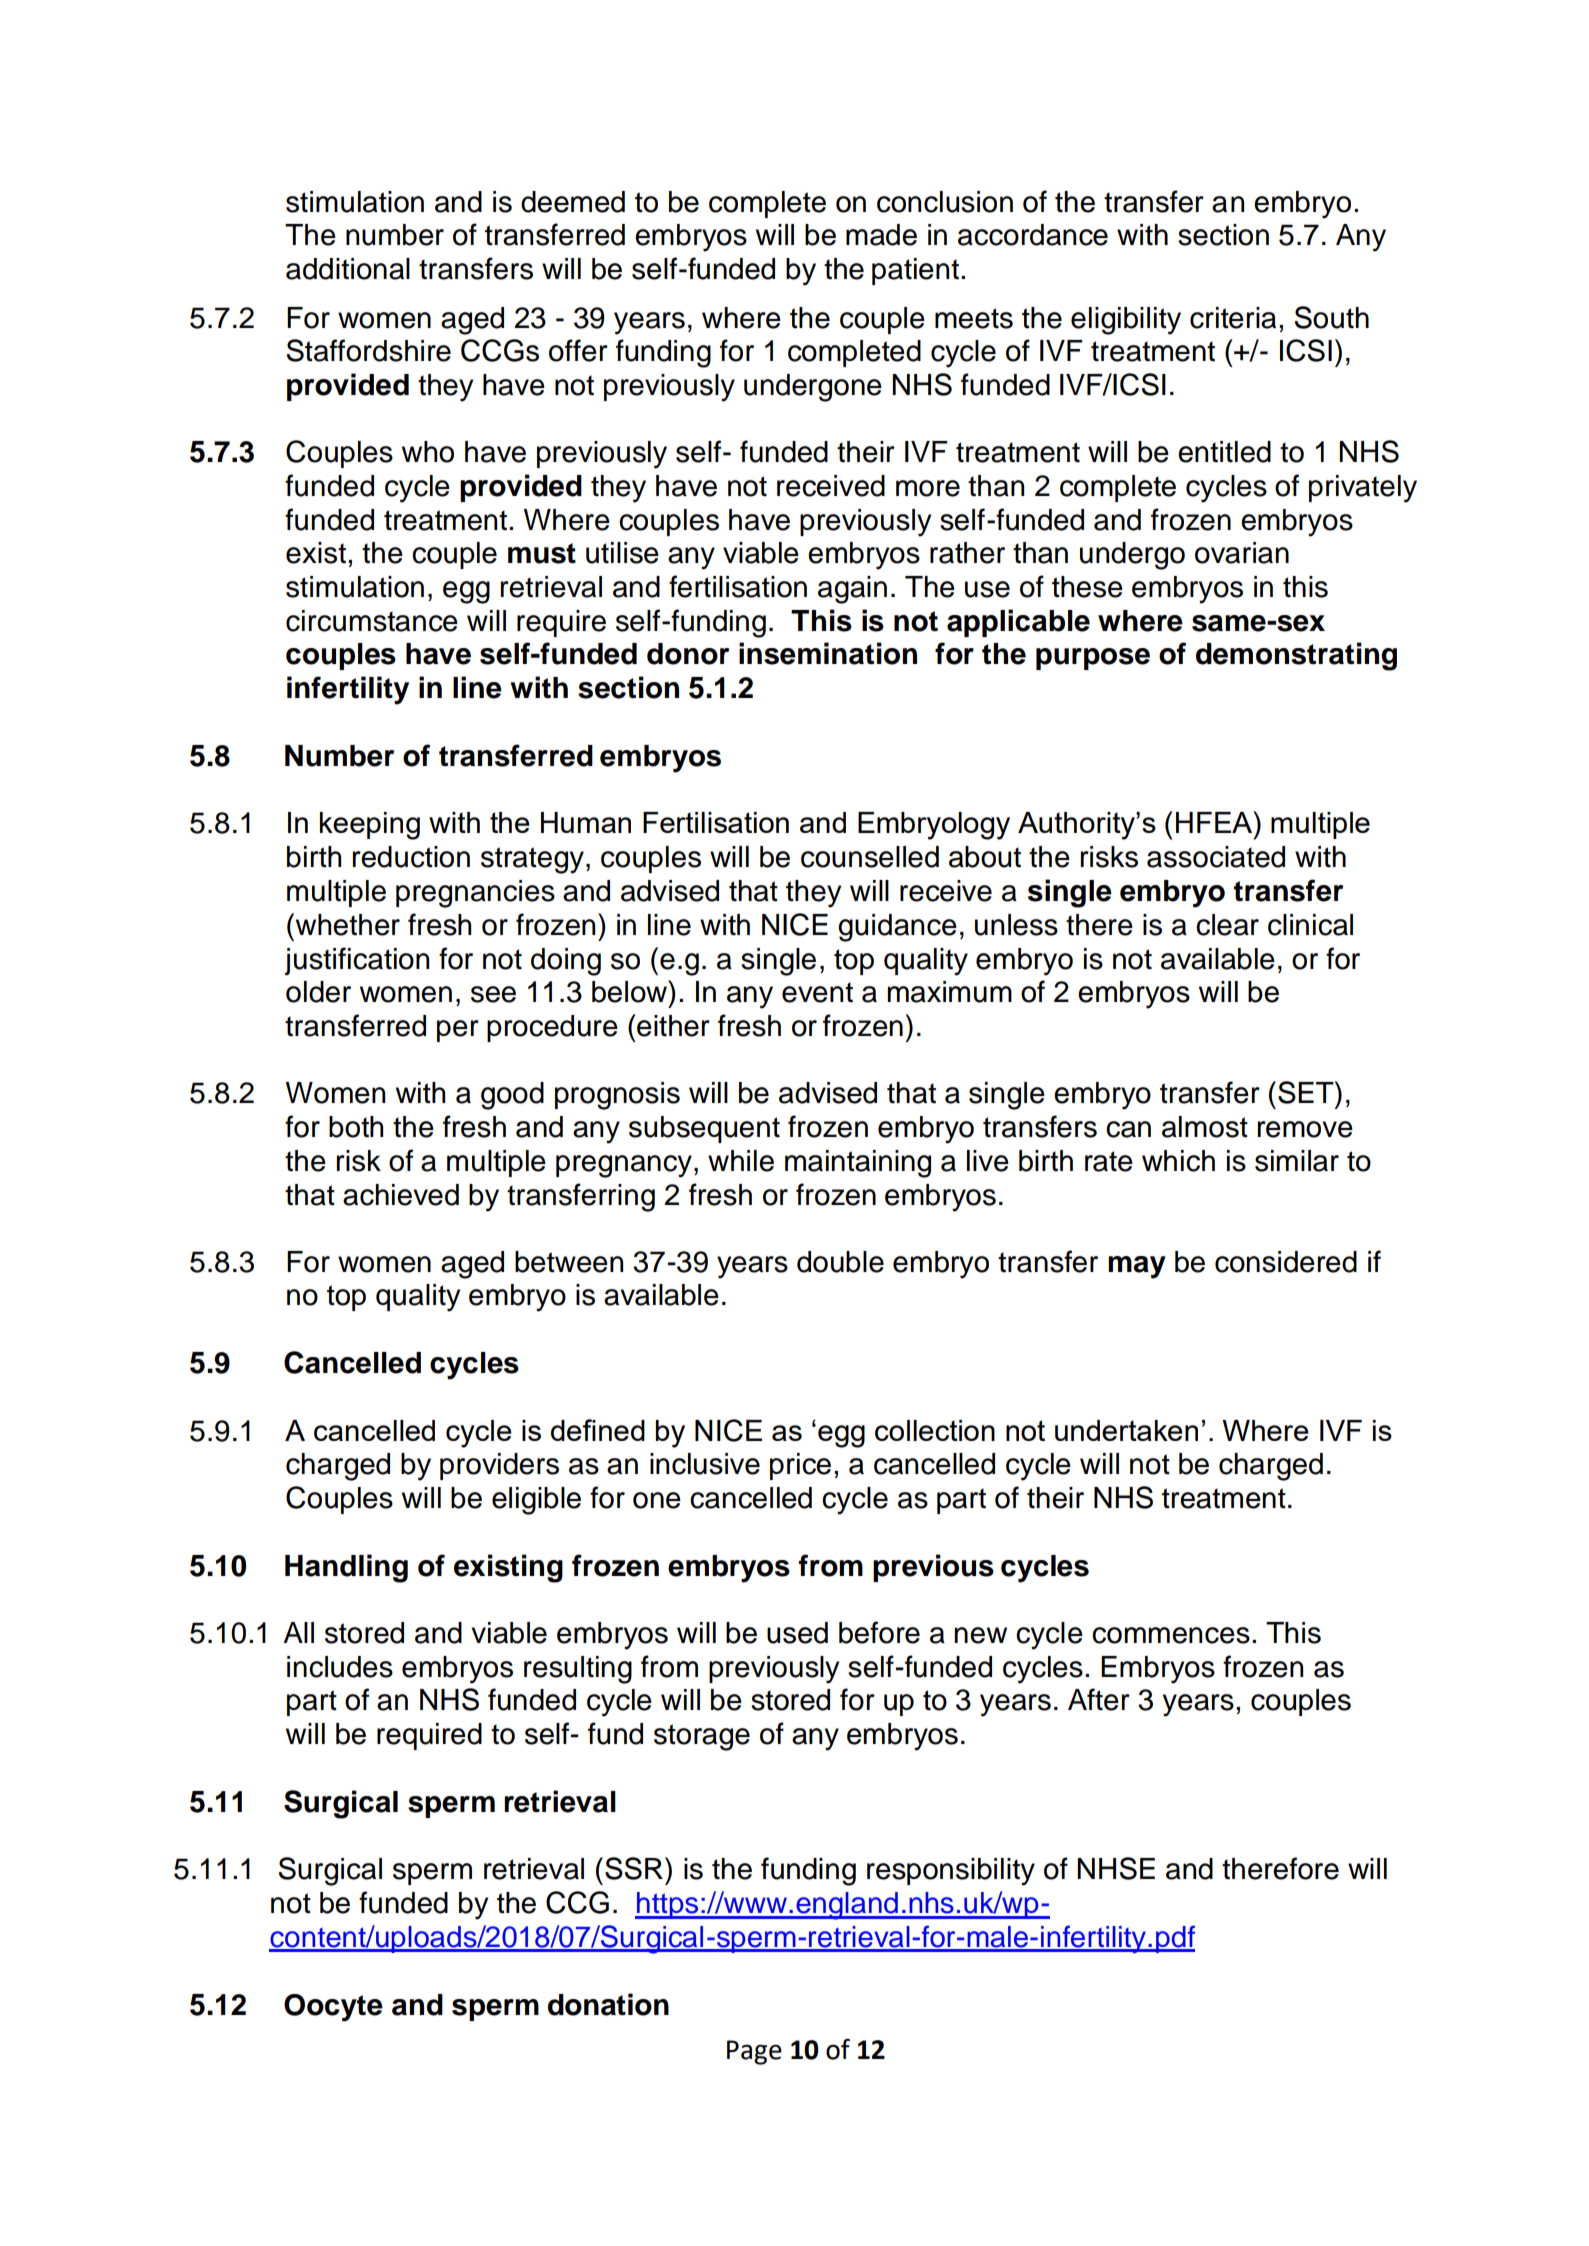 The width and height of the page is (1589, 2246). I want to click on both, so click(356, 1127).
